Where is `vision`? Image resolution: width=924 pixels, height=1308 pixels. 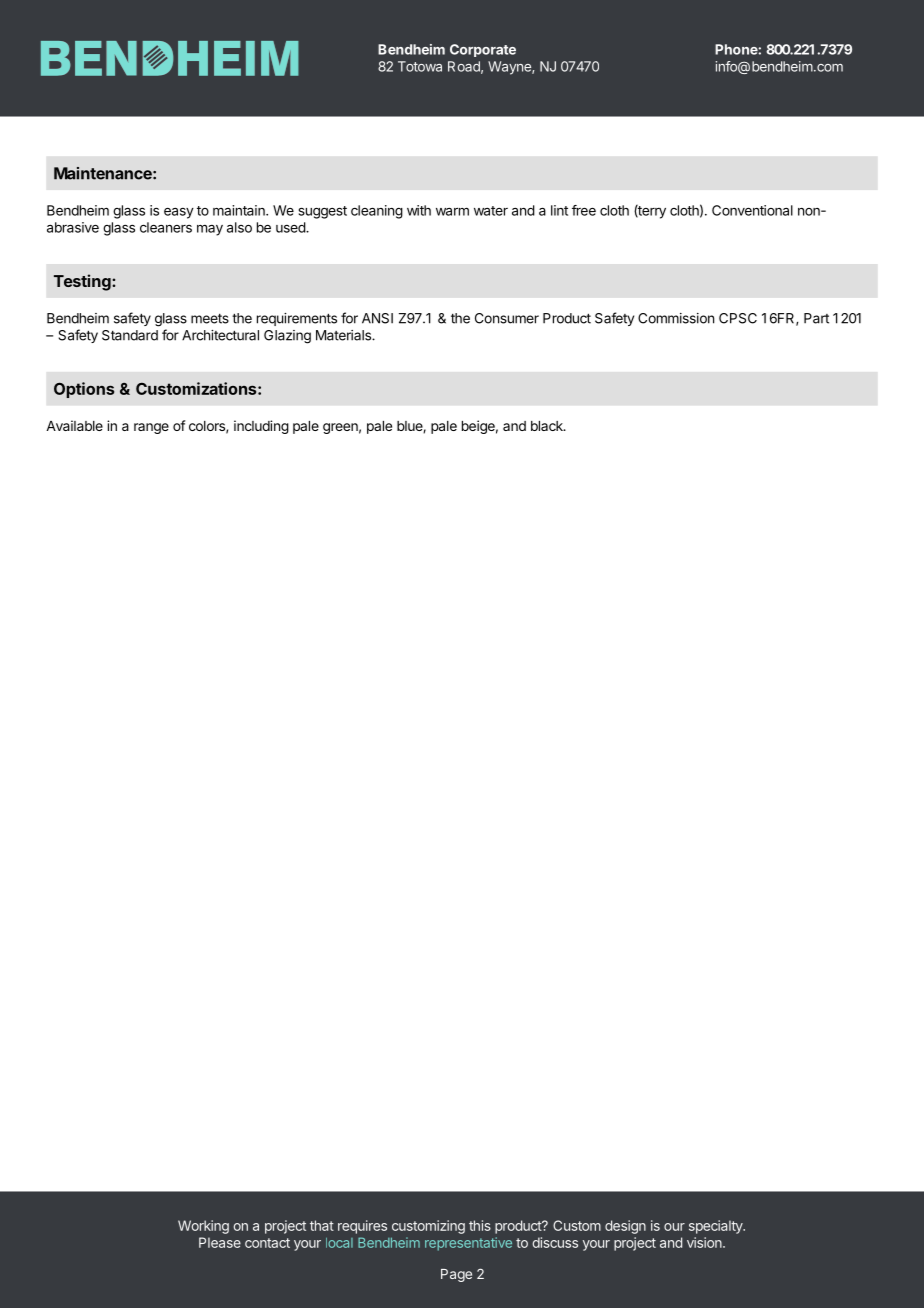
vision is located at coordinates (705, 1242).
